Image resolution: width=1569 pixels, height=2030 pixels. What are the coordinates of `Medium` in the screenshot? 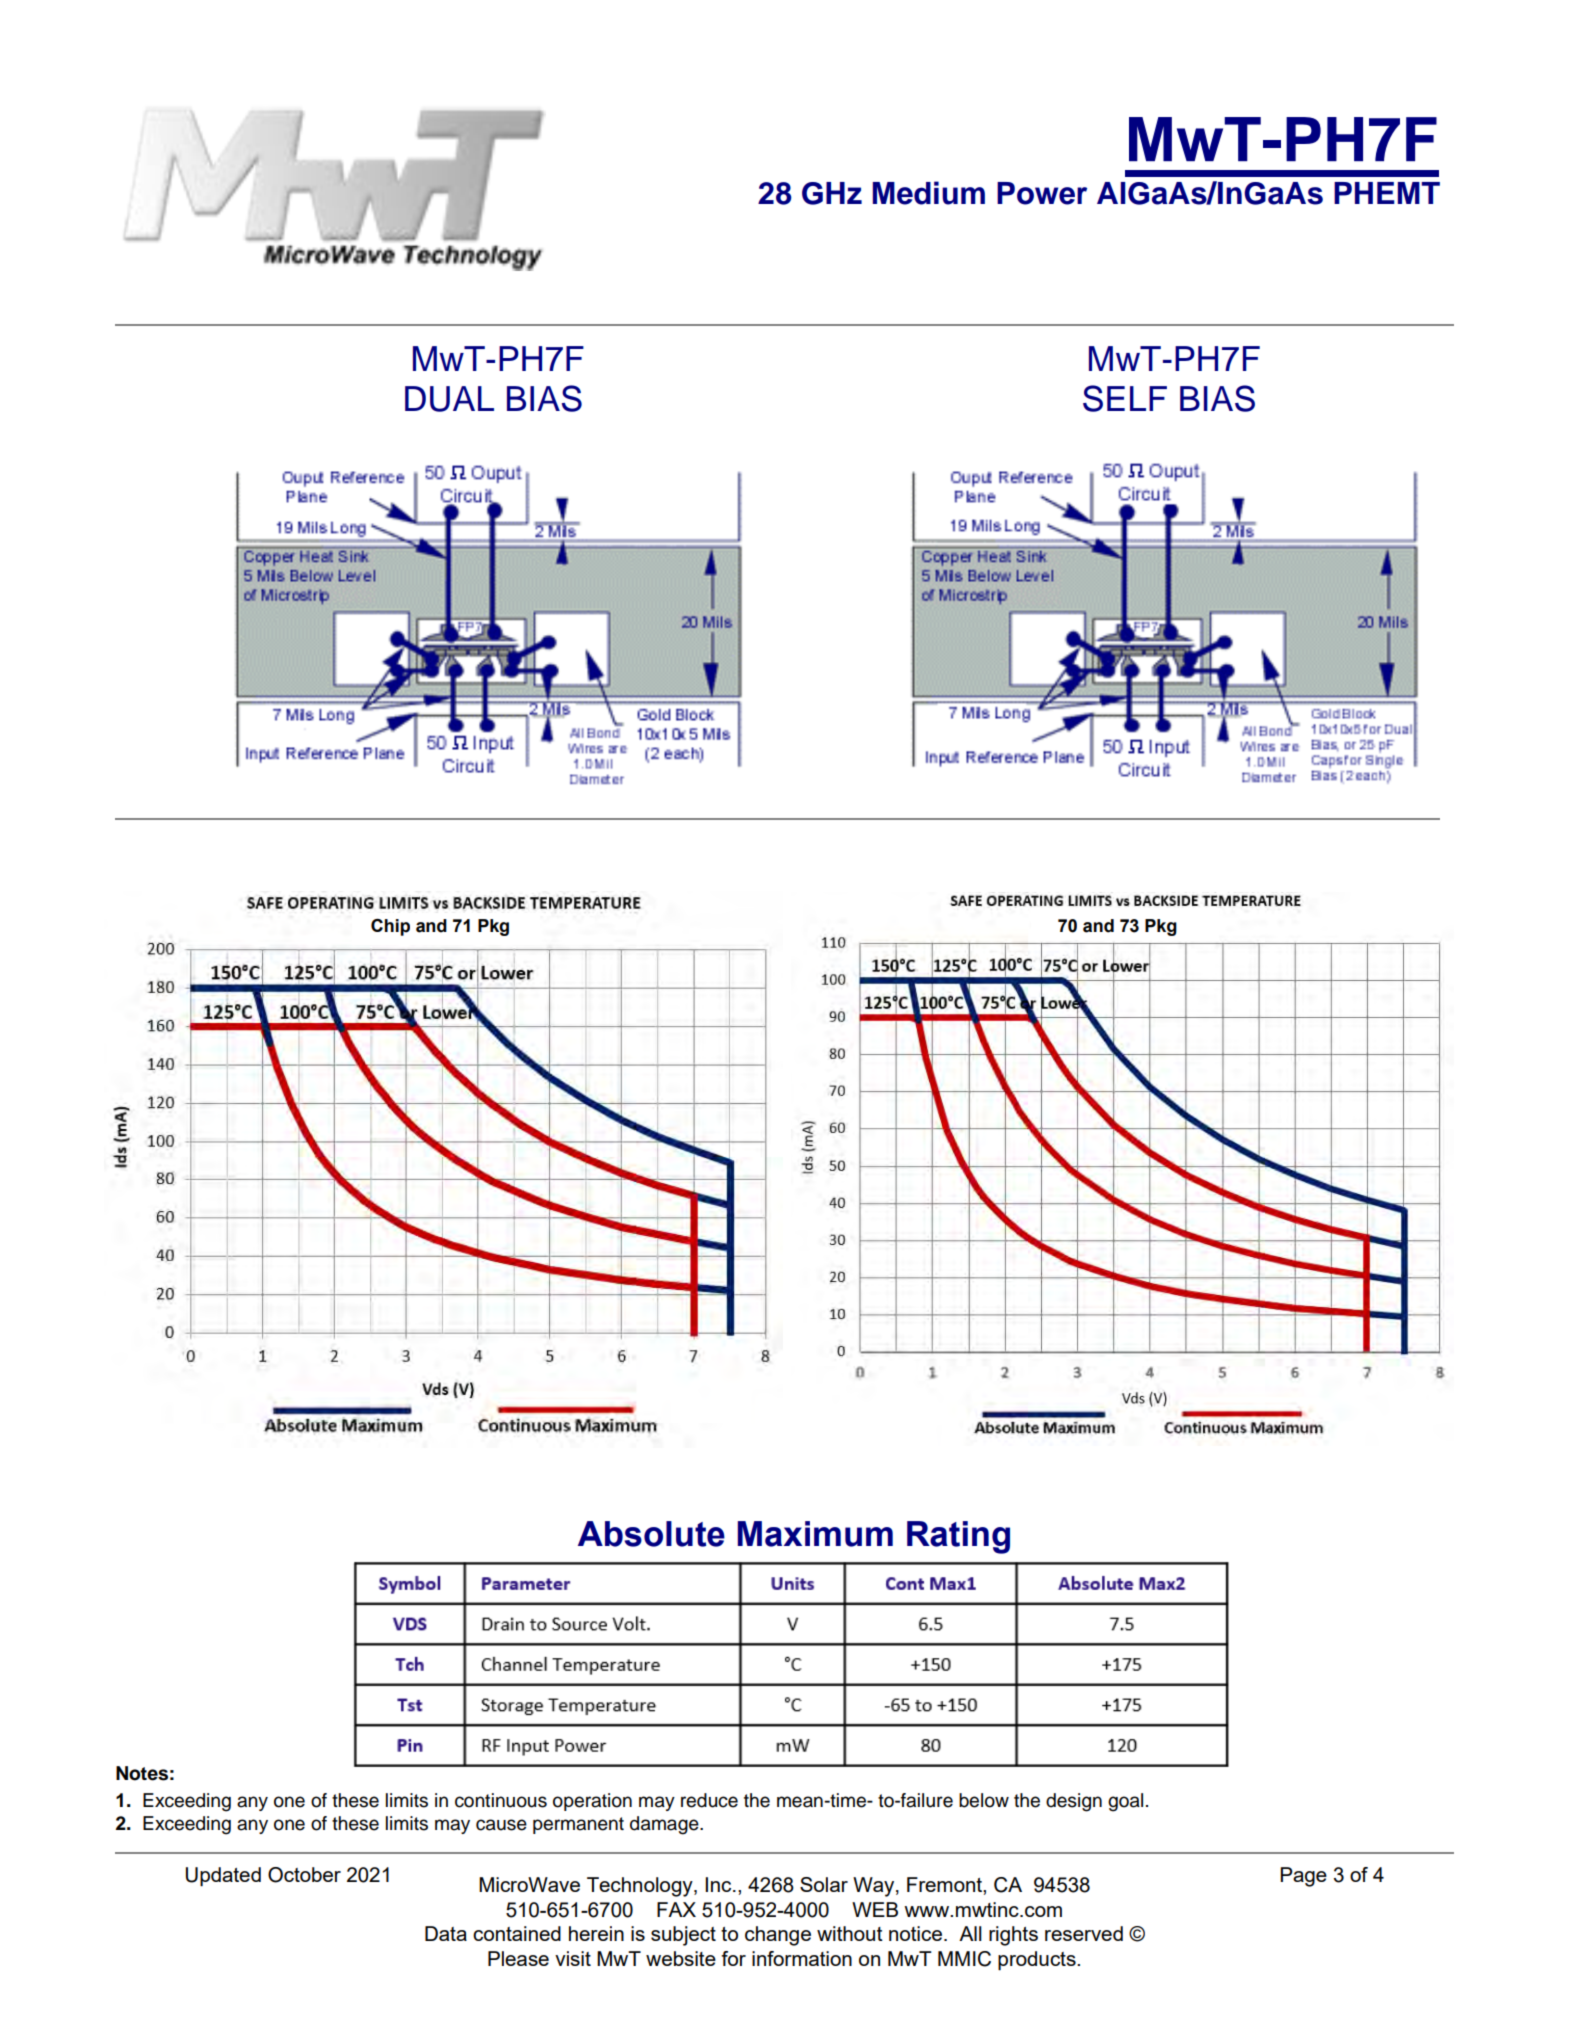 It's located at (929, 193).
